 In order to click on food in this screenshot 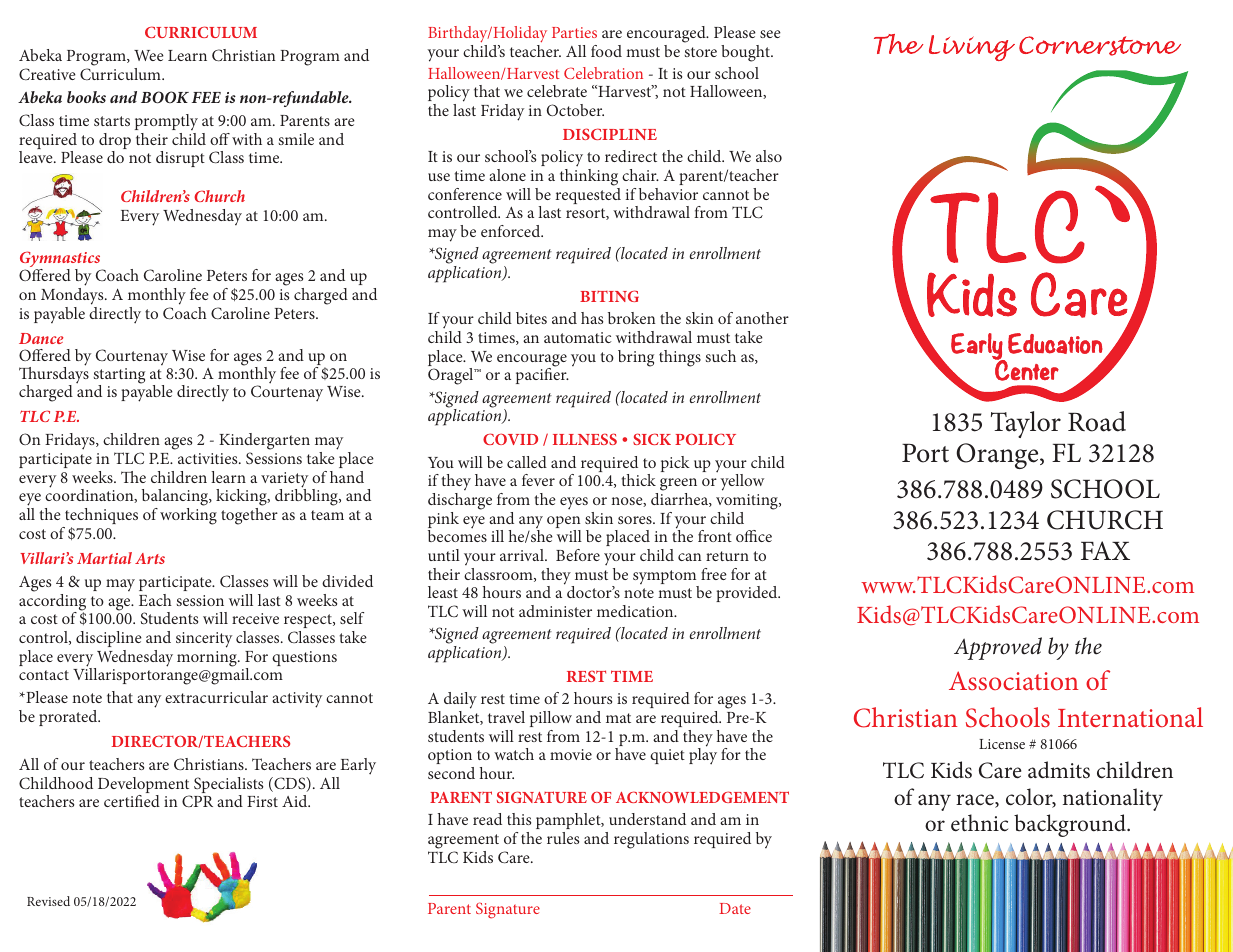, I will do `click(606, 51)`.
